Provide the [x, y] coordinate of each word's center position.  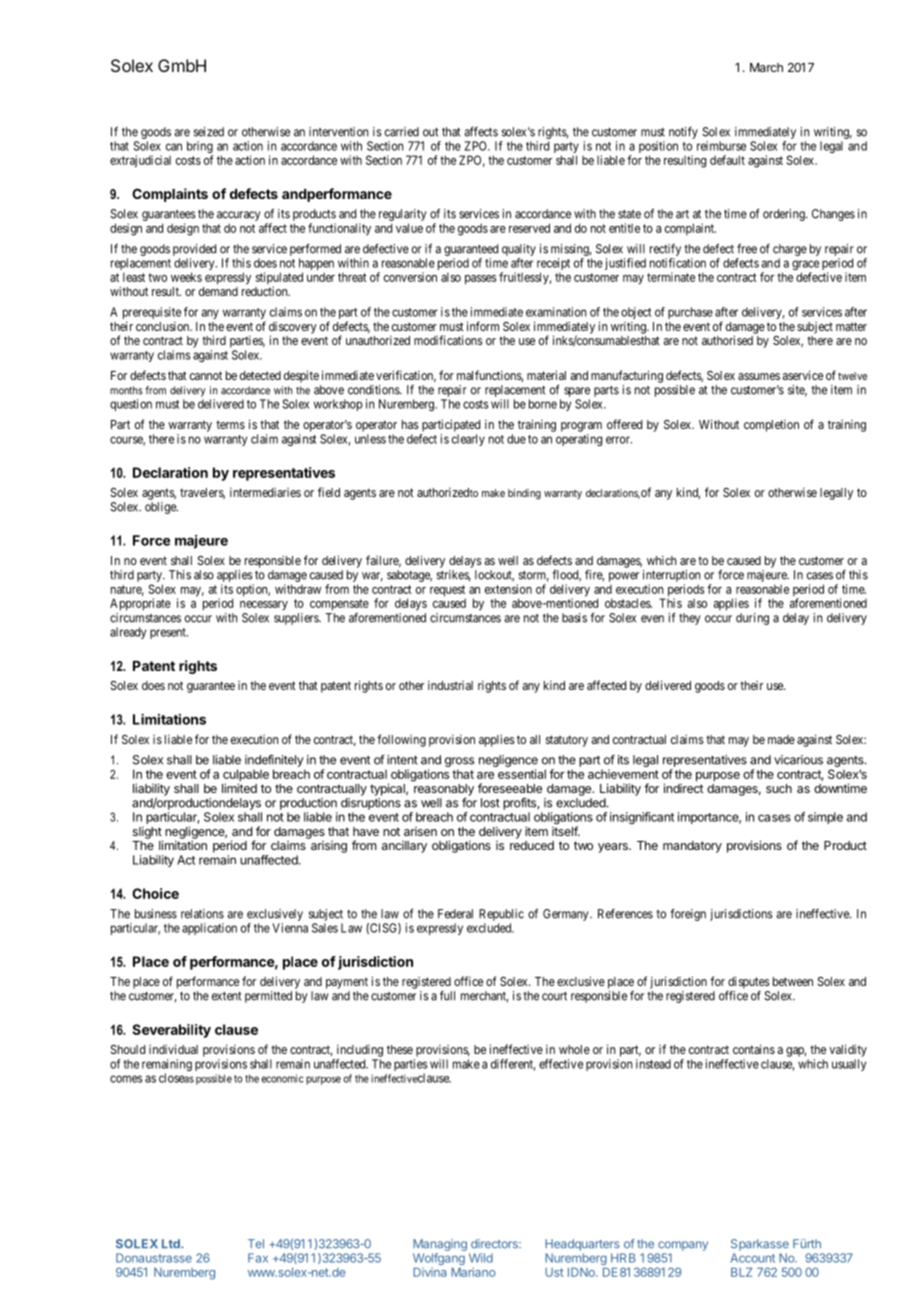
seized [209, 132]
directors [495, 1244]
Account [752, 1258]
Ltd [172, 1243]
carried [402, 132]
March [766, 67]
